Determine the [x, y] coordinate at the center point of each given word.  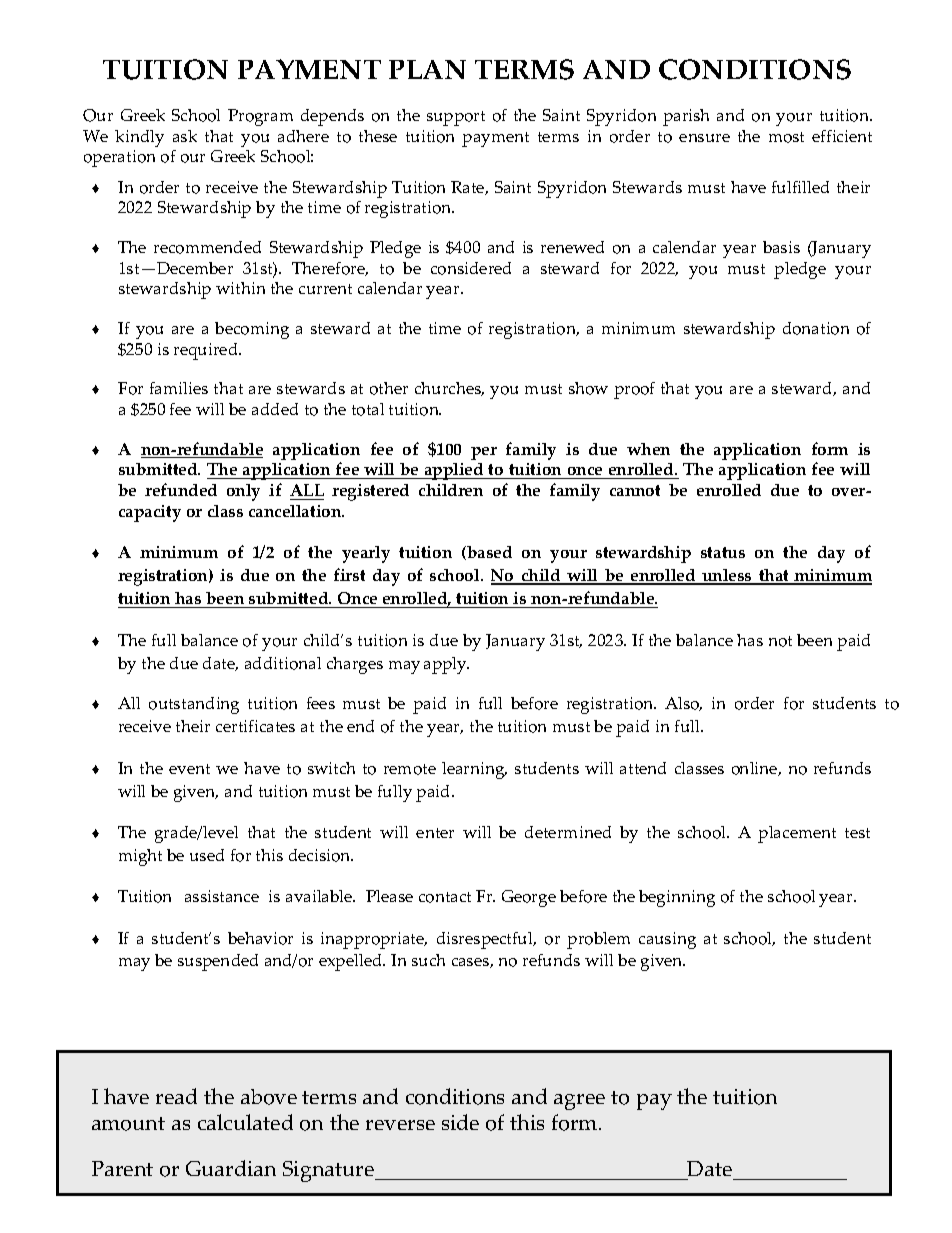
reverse [400, 1125]
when [648, 449]
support [456, 118]
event [189, 769]
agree [579, 1102]
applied [454, 471]
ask [185, 136]
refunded [181, 489]
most [786, 137]
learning [474, 770]
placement [797, 834]
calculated [245, 1122]
